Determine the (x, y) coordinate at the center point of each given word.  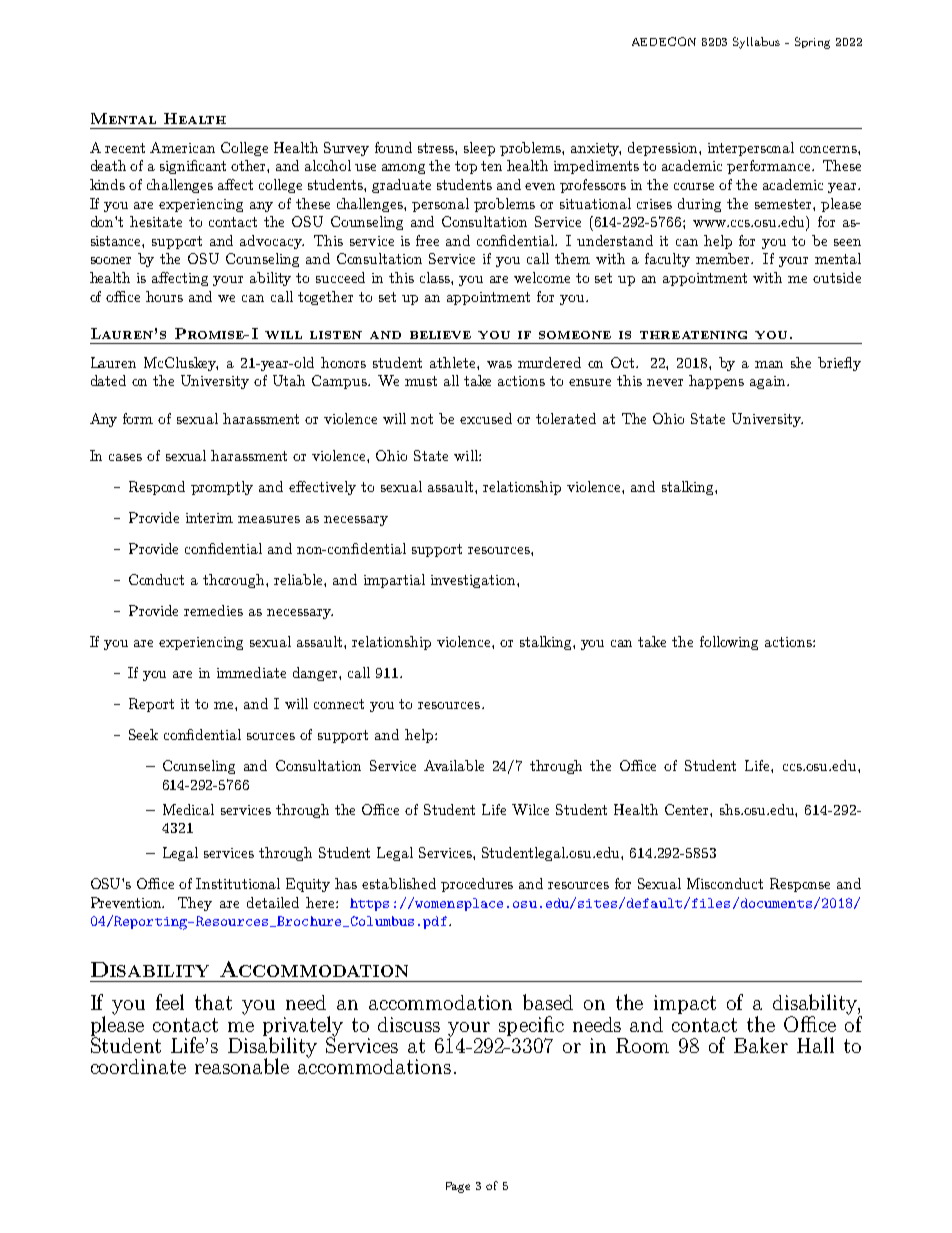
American (182, 147)
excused (486, 418)
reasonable (242, 1066)
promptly (222, 488)
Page (458, 1187)
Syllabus (756, 43)
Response (800, 885)
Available (454, 765)
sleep (479, 149)
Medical (188, 809)
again (769, 382)
